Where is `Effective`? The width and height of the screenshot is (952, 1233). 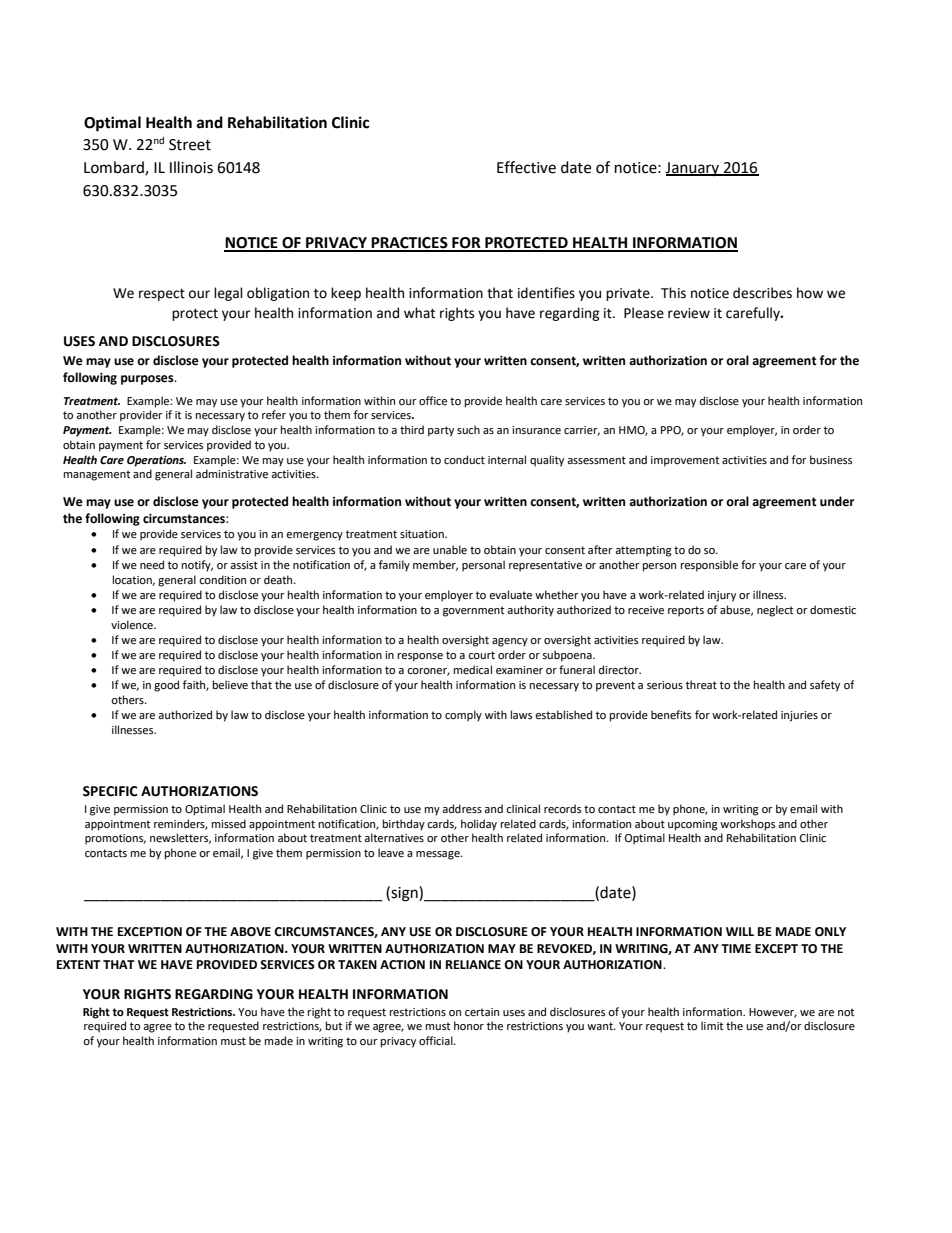
Effective is located at coordinates (526, 167).
